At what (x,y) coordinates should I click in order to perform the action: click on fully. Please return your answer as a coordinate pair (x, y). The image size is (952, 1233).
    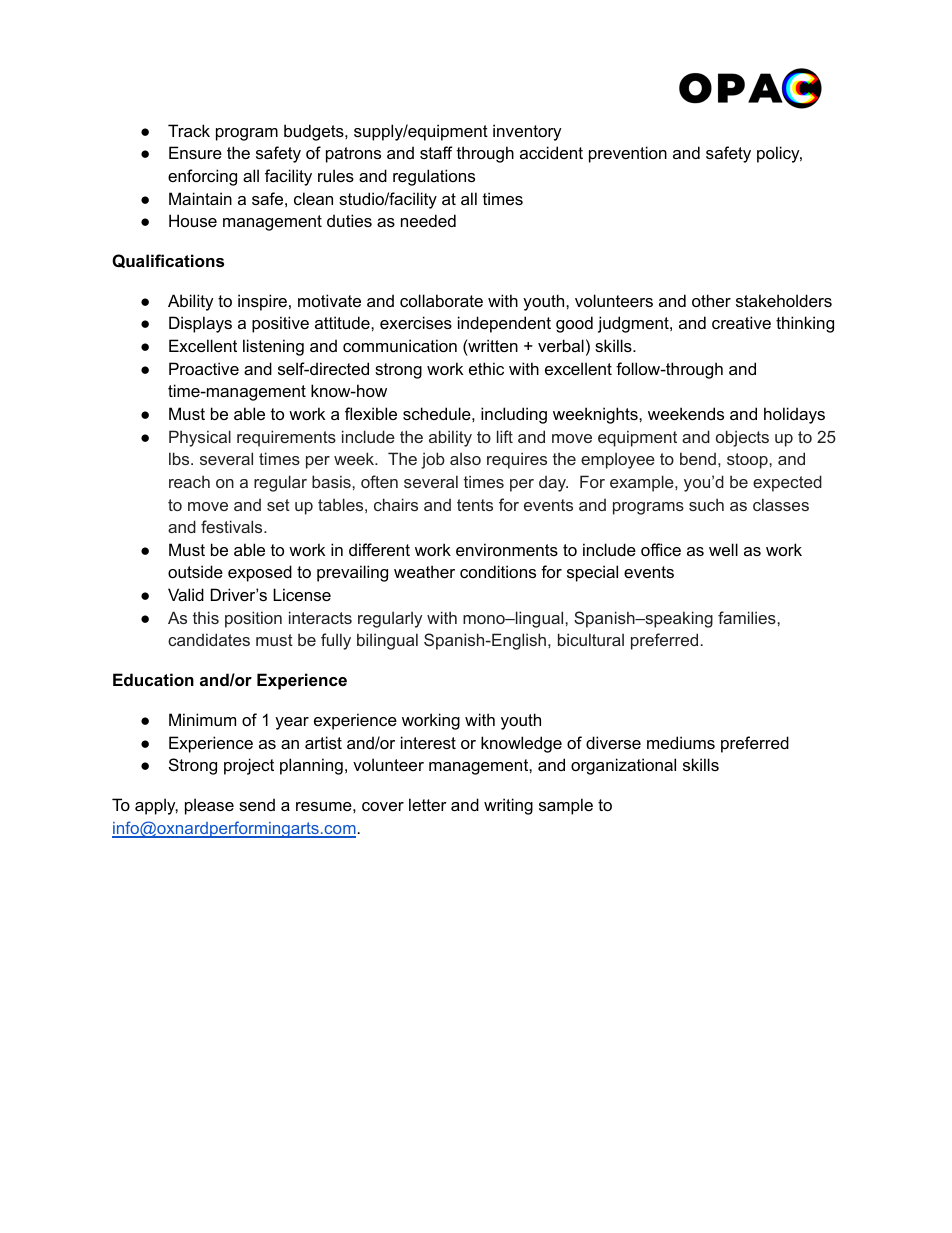
    Looking at the image, I should click on (336, 641).
